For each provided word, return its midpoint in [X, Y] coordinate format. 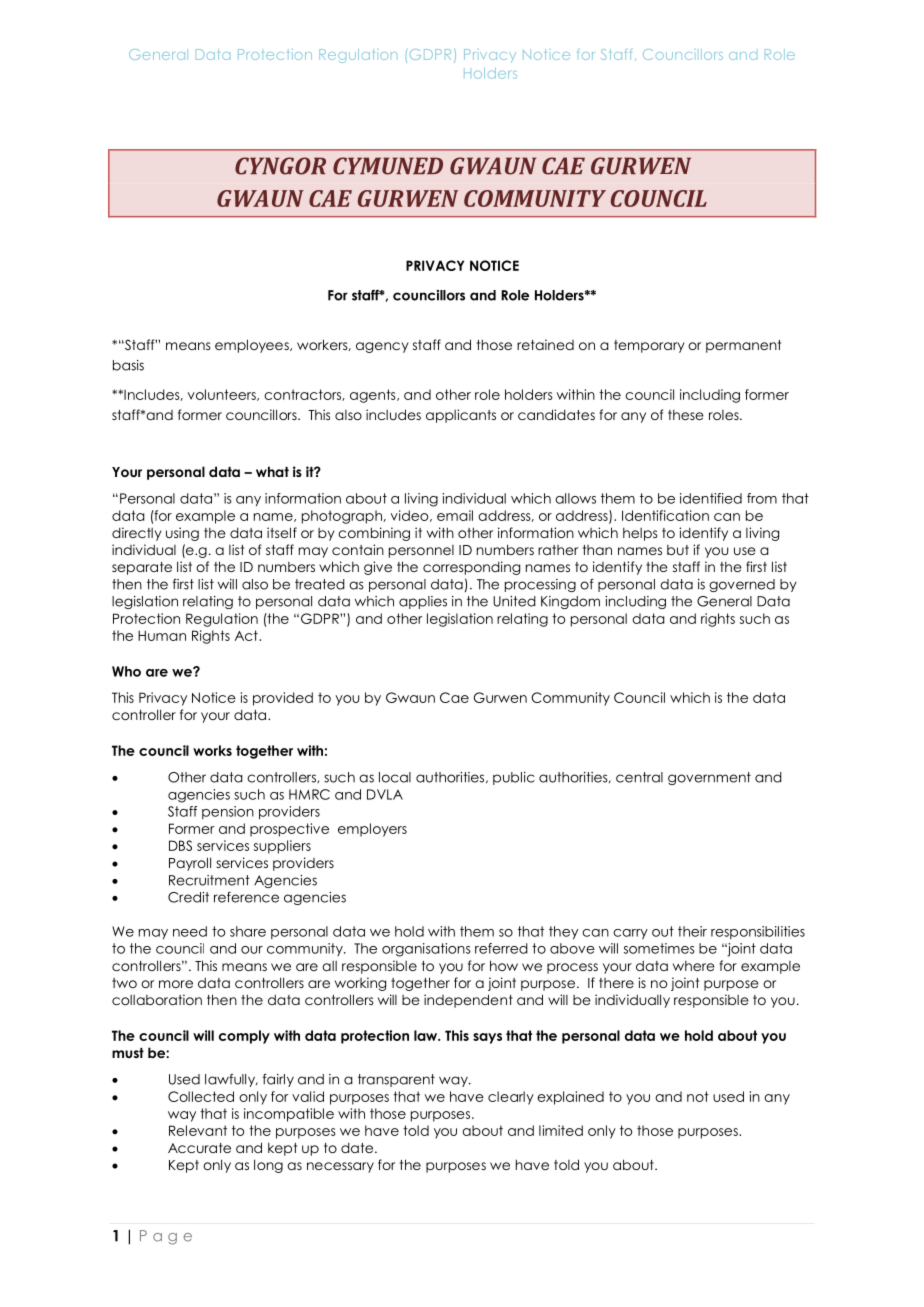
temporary [649, 346]
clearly [511, 1098]
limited [561, 1130]
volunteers [223, 395]
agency [382, 347]
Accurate [199, 1148]
